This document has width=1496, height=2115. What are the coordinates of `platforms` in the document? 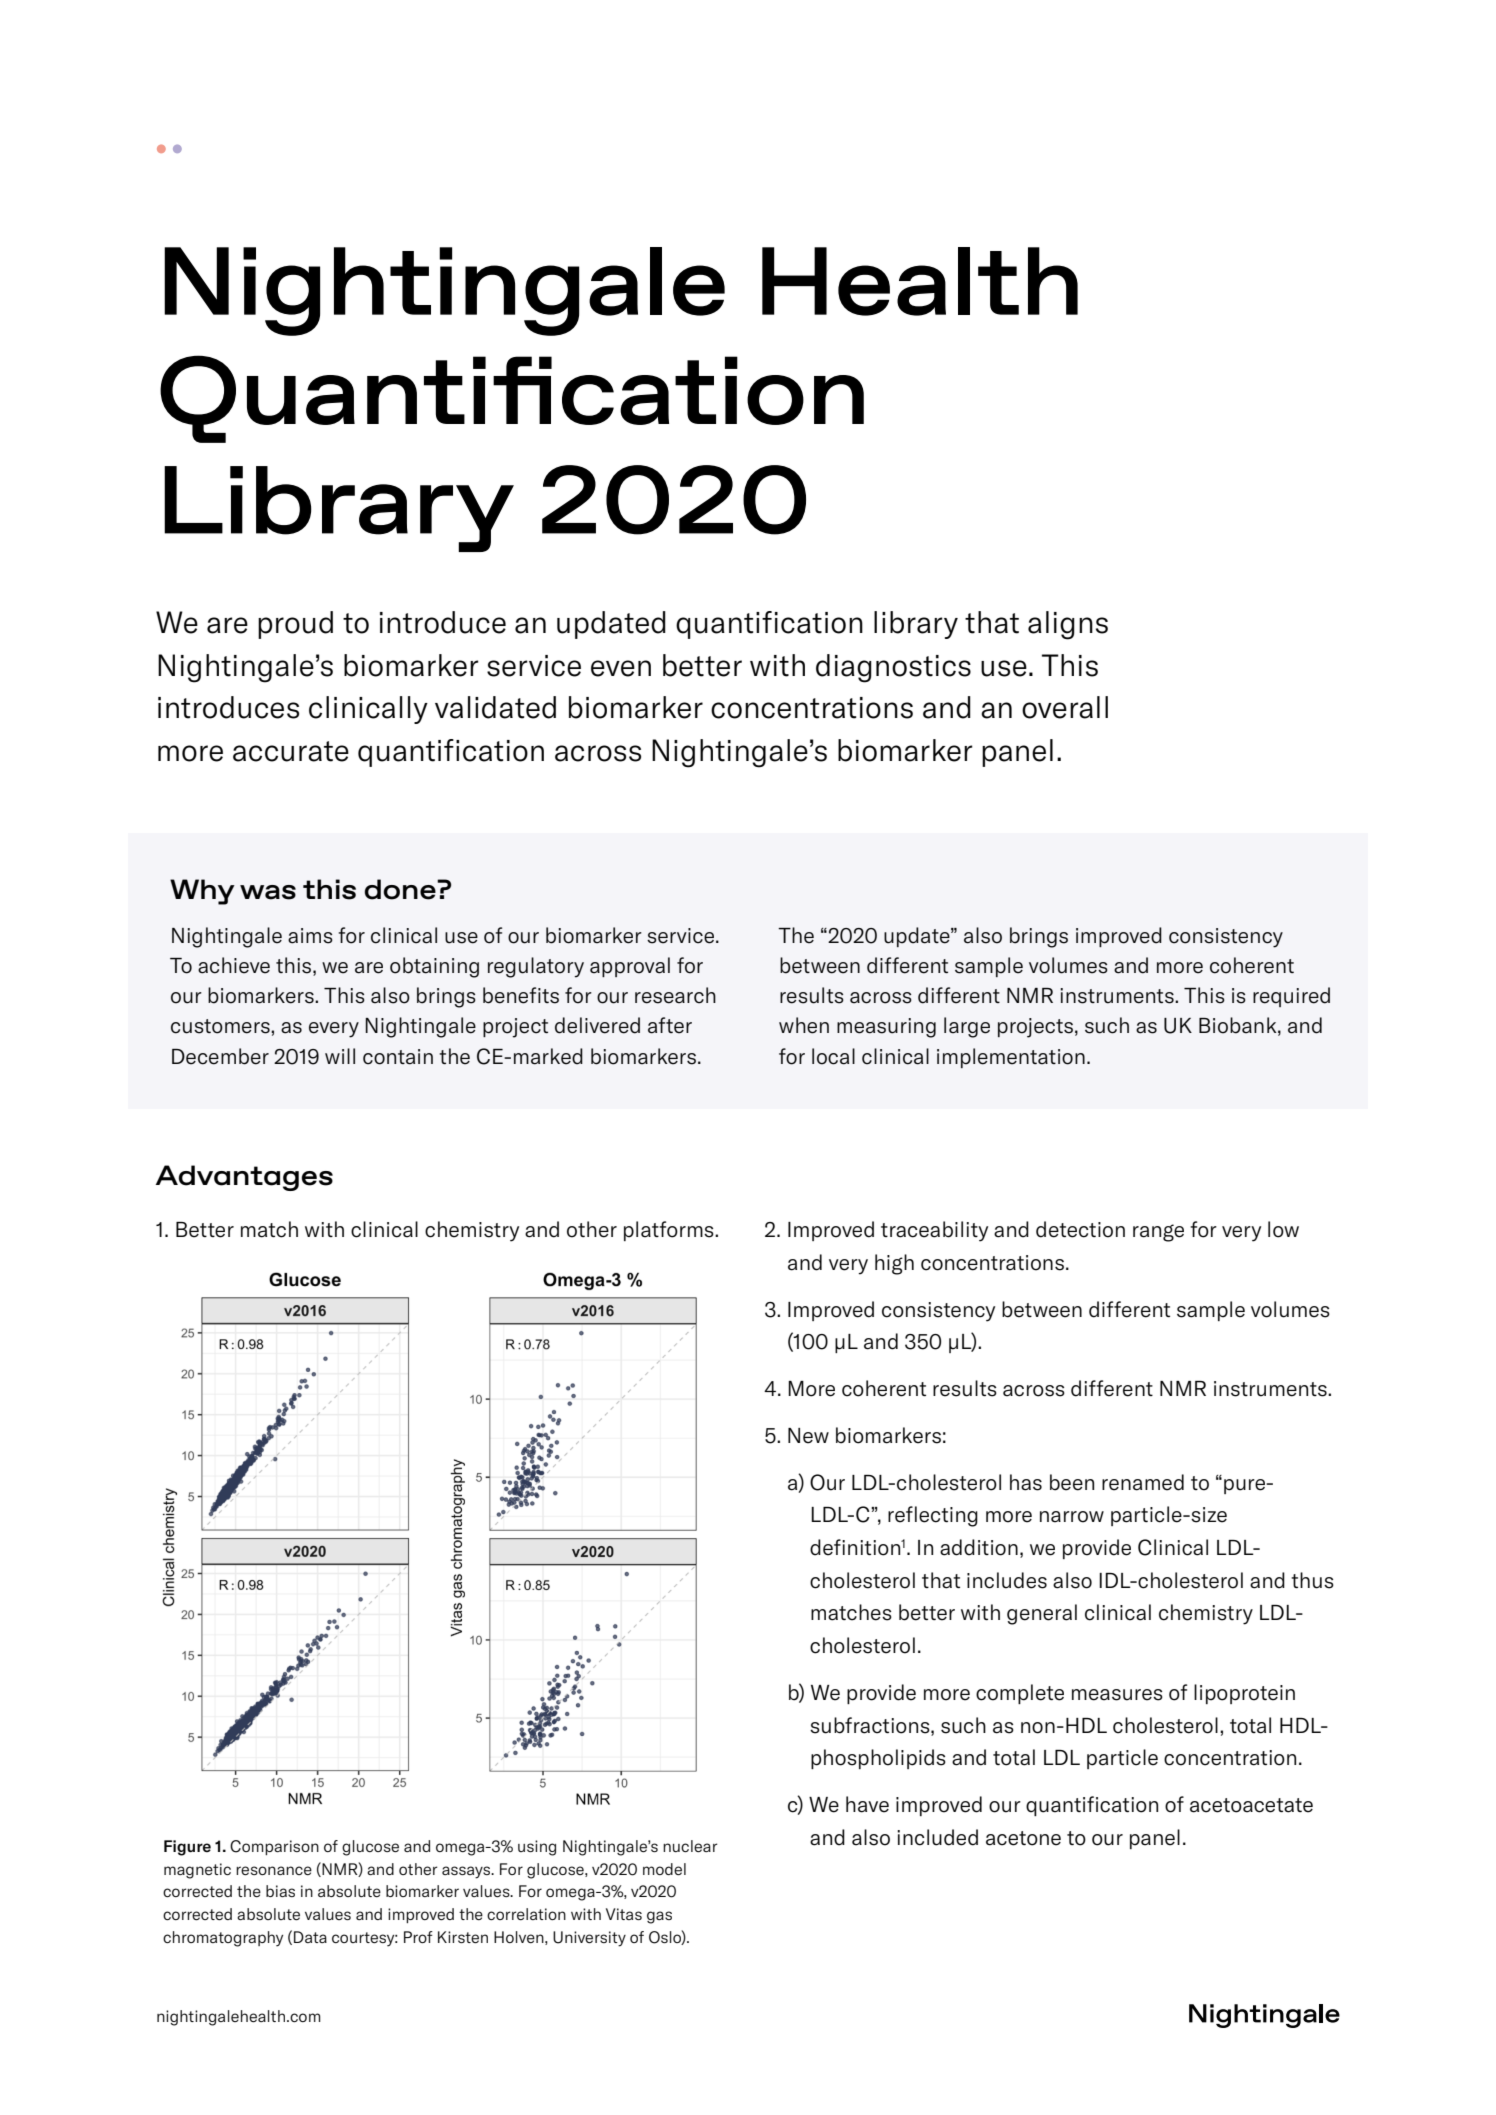 It's located at (670, 1231).
